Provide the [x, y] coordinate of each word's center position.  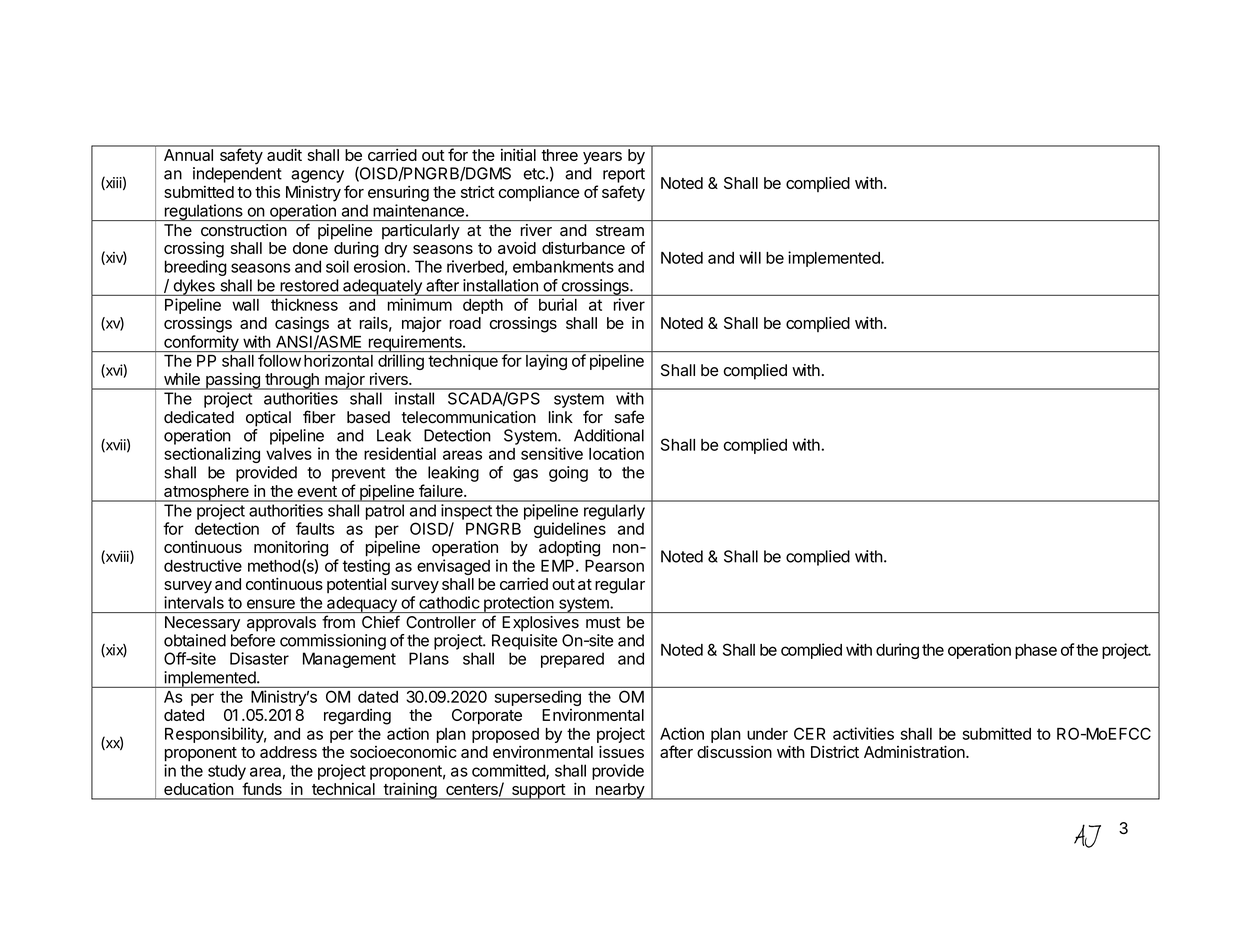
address [288, 752]
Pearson [614, 566]
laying [546, 362]
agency [317, 176]
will [750, 257]
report [624, 175]
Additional [609, 435]
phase [1036, 651]
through [292, 381]
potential [356, 585]
